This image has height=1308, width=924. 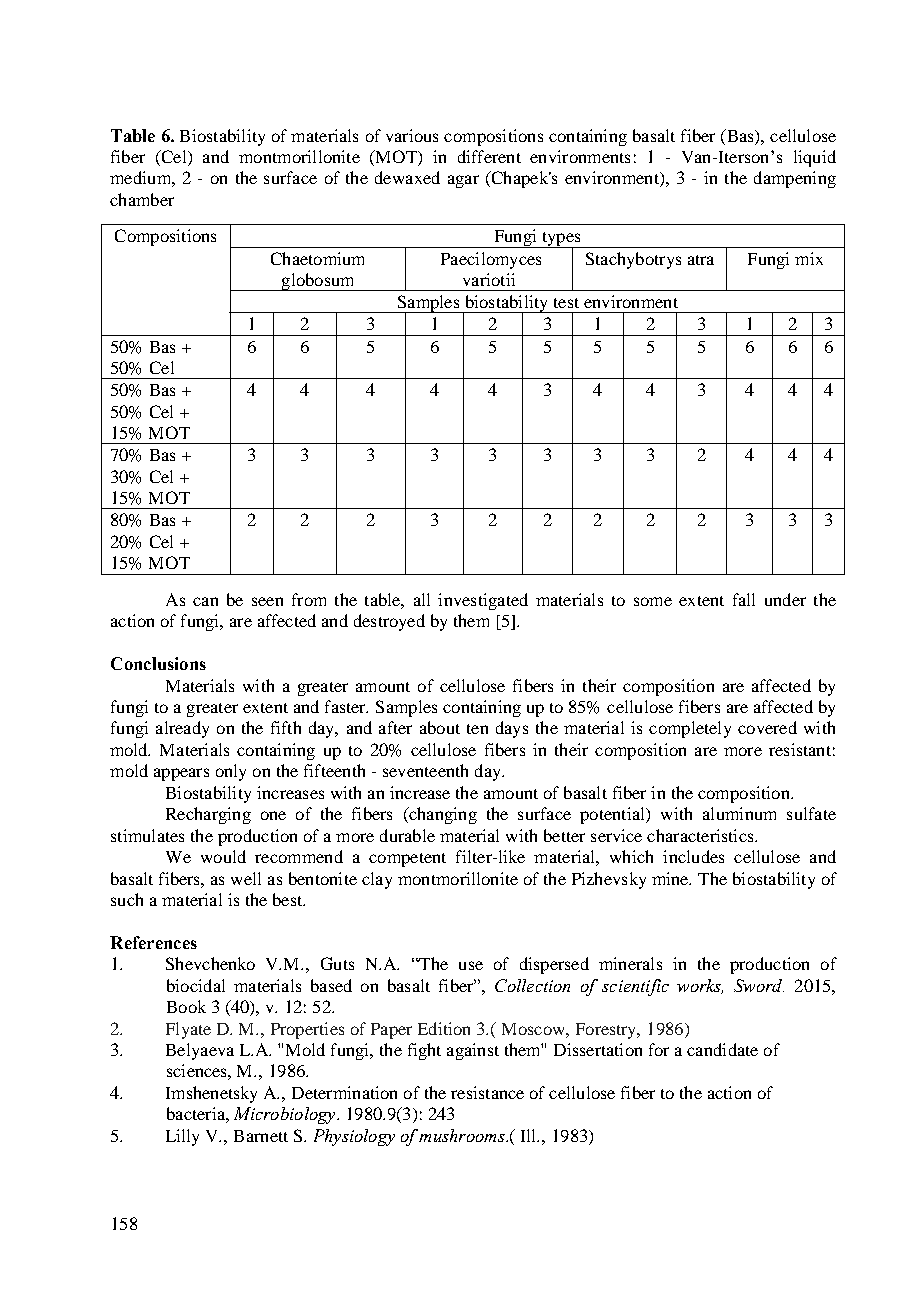 What do you see at coordinates (795, 179) in the image?
I see `dampening` at bounding box center [795, 179].
